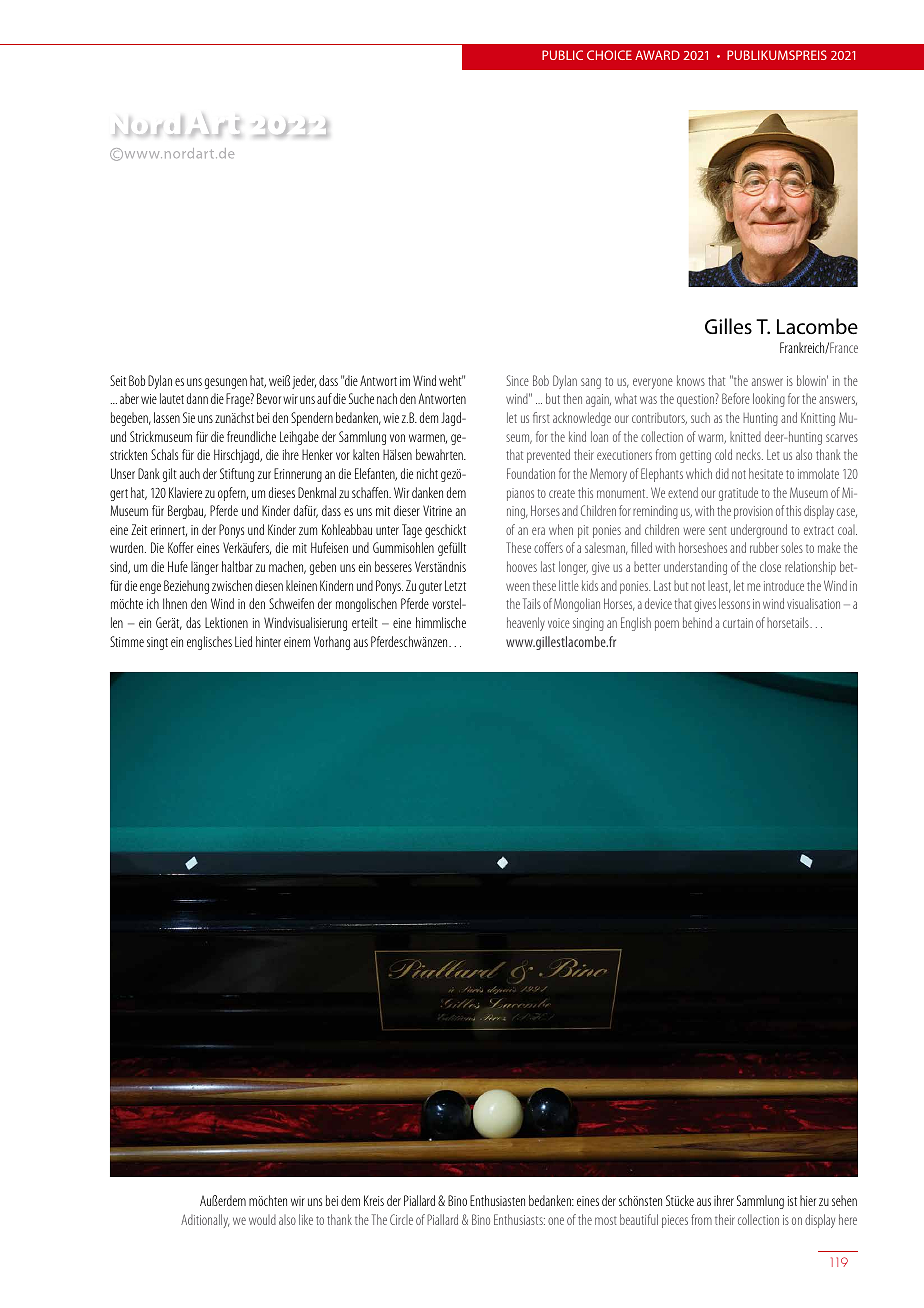 The image size is (924, 1308). I want to click on looking, so click(769, 400).
